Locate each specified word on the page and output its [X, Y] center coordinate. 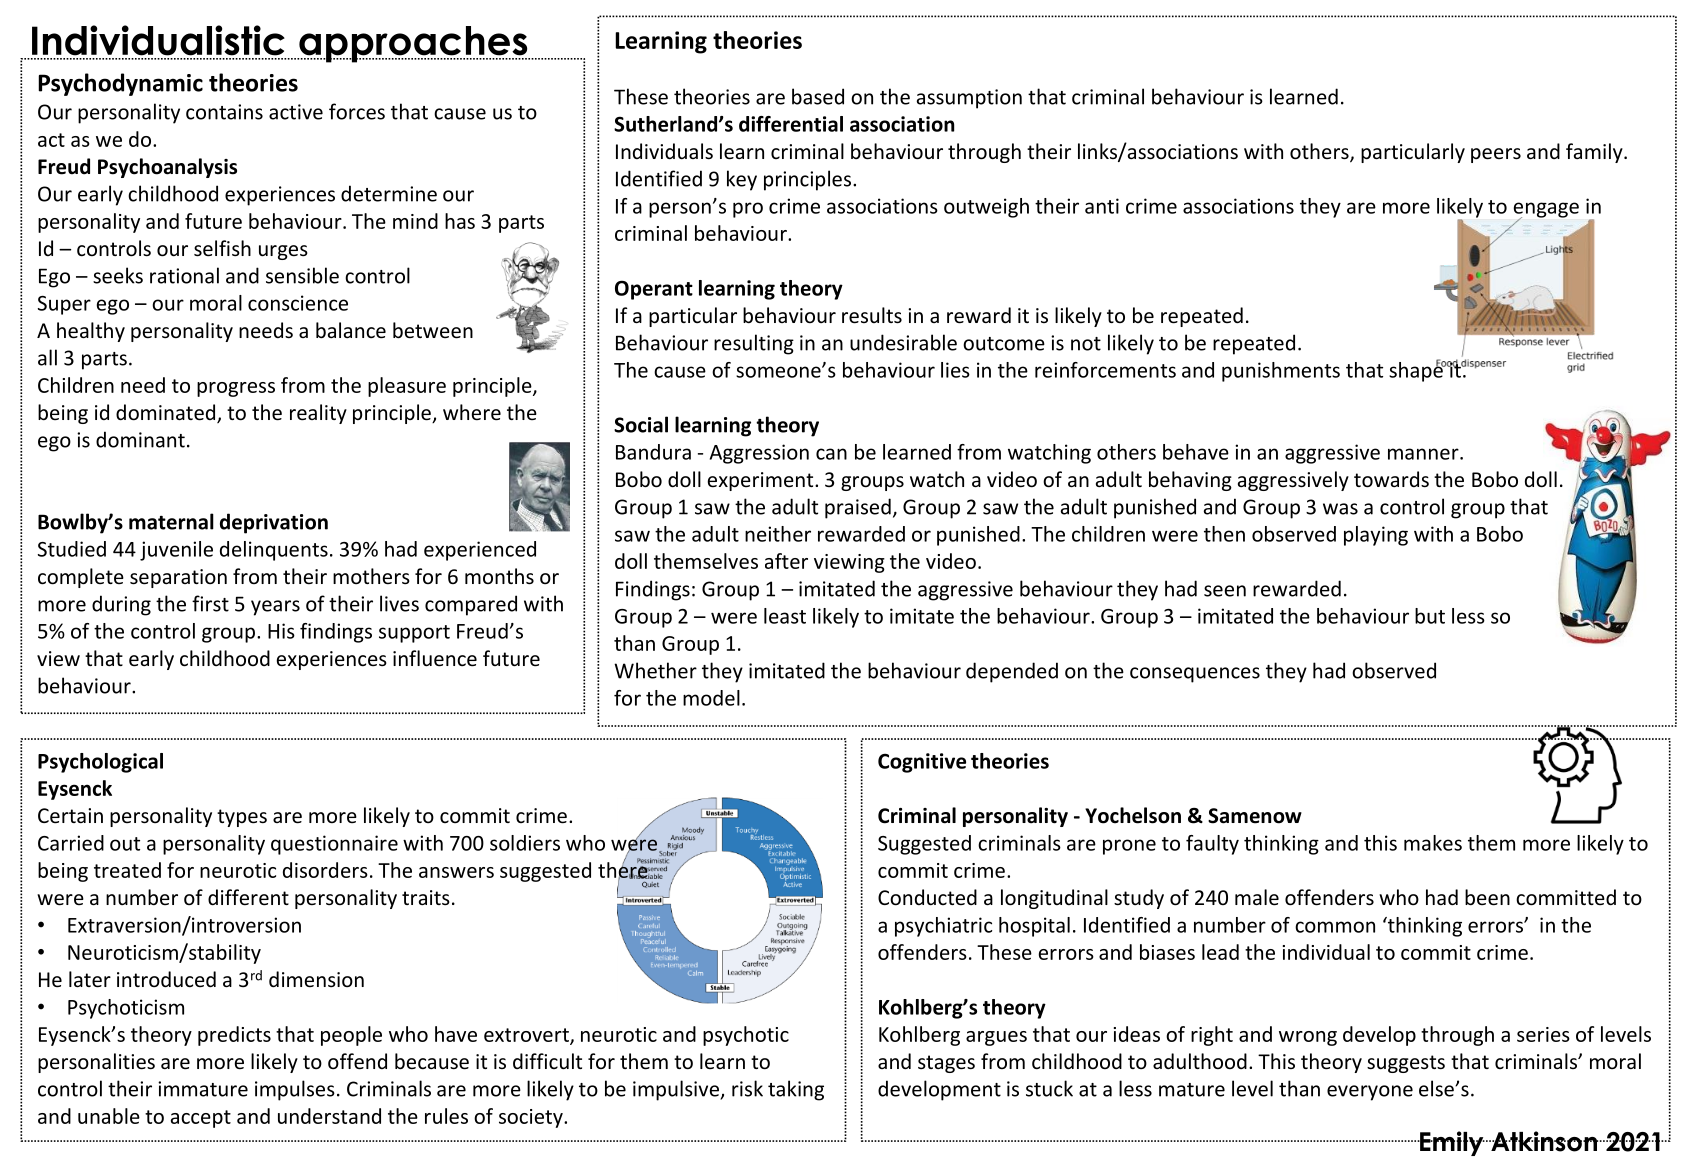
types [242, 818]
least [785, 616]
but [1430, 616]
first [210, 603]
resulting [754, 344]
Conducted [927, 897]
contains [224, 112]
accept [201, 1119]
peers [1496, 155]
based [818, 96]
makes [1433, 843]
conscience [298, 303]
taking [796, 1090]
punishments [1281, 372]
